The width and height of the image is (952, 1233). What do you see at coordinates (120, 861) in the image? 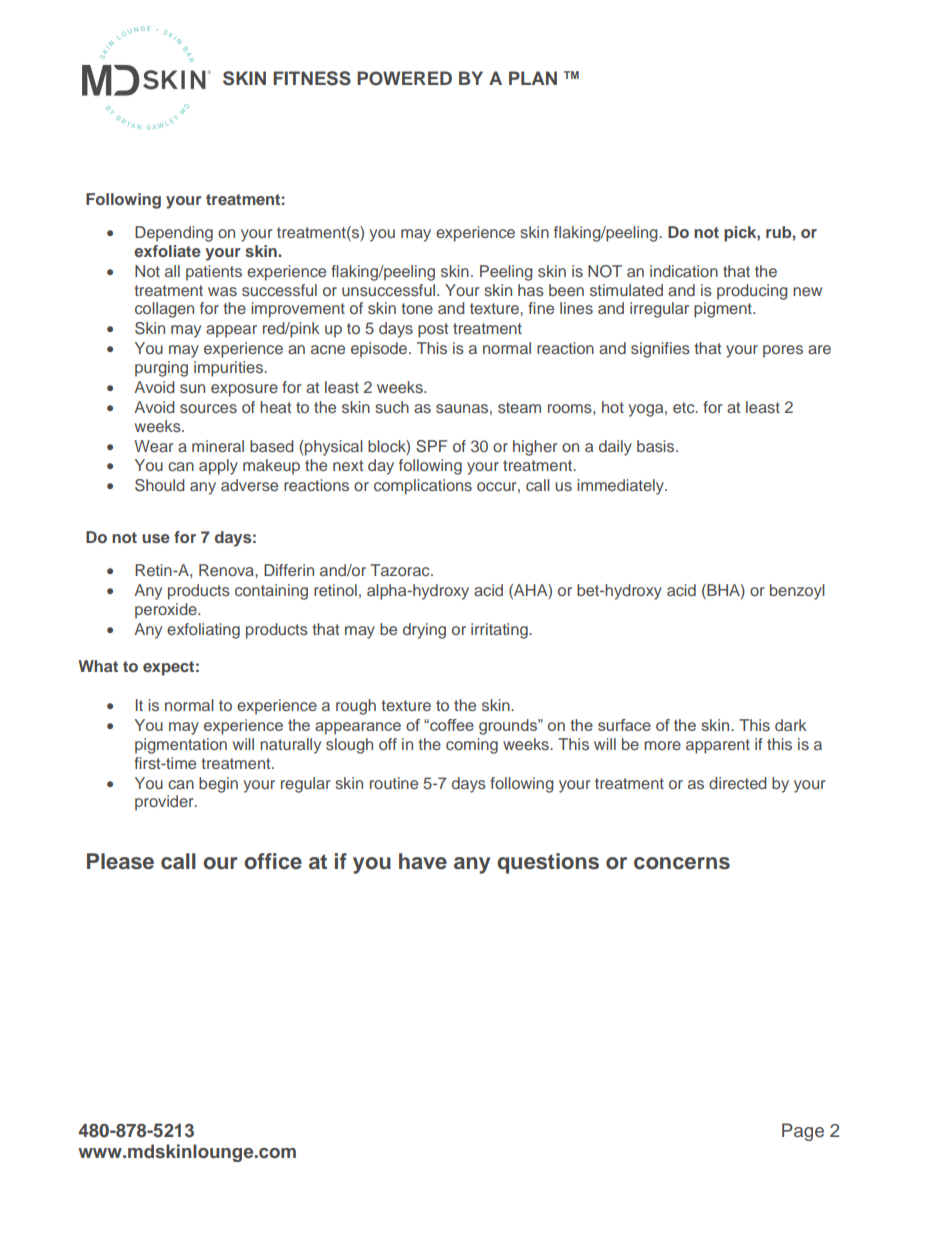
I see `Please` at bounding box center [120, 861].
